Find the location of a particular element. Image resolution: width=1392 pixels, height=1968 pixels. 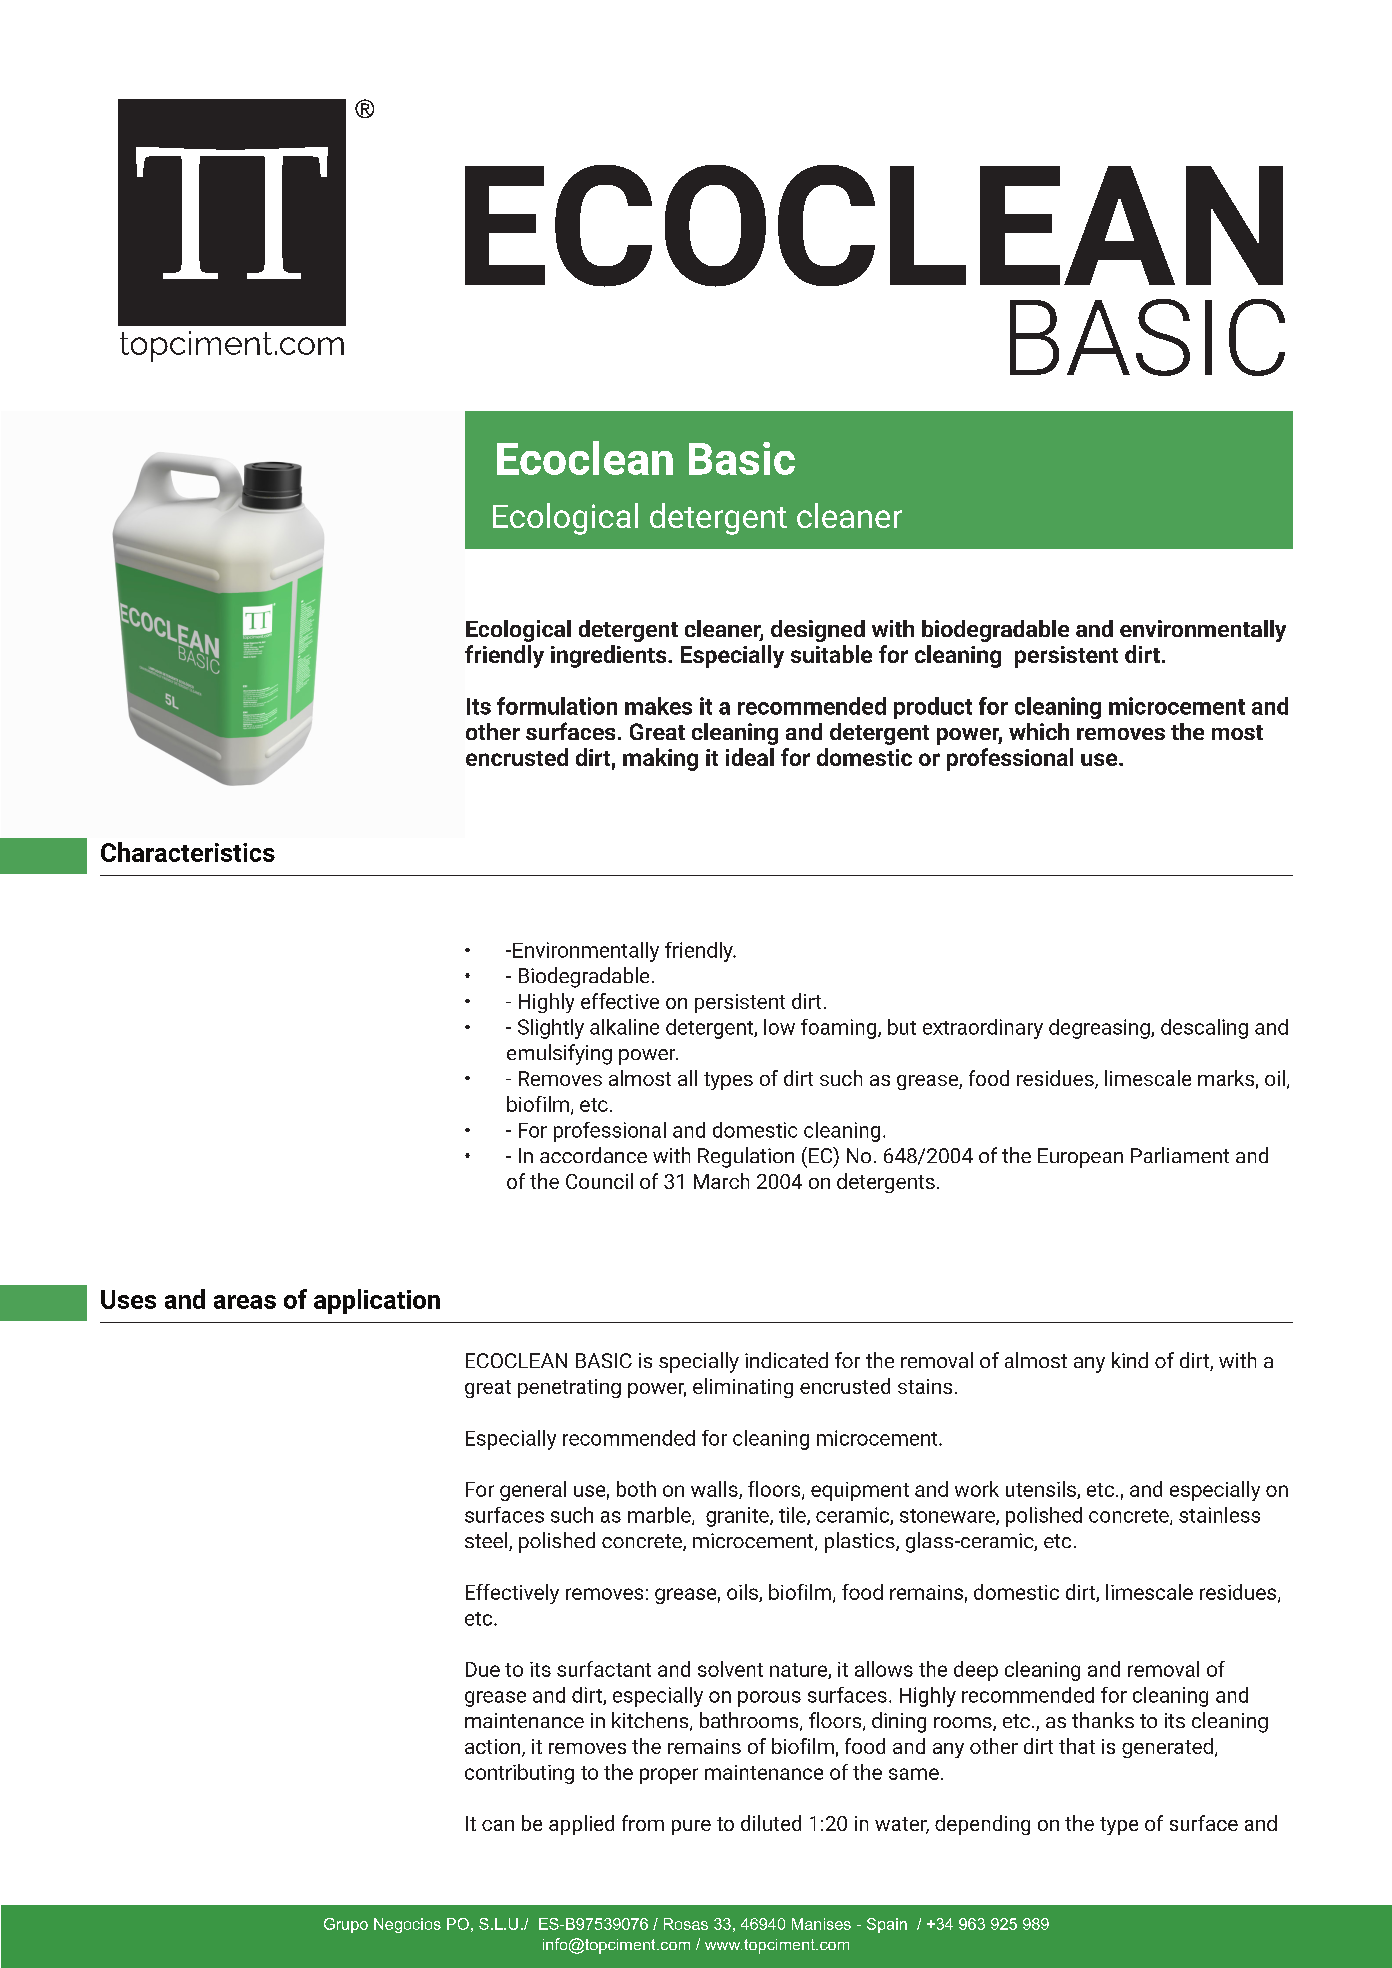

areas is located at coordinates (245, 1302).
